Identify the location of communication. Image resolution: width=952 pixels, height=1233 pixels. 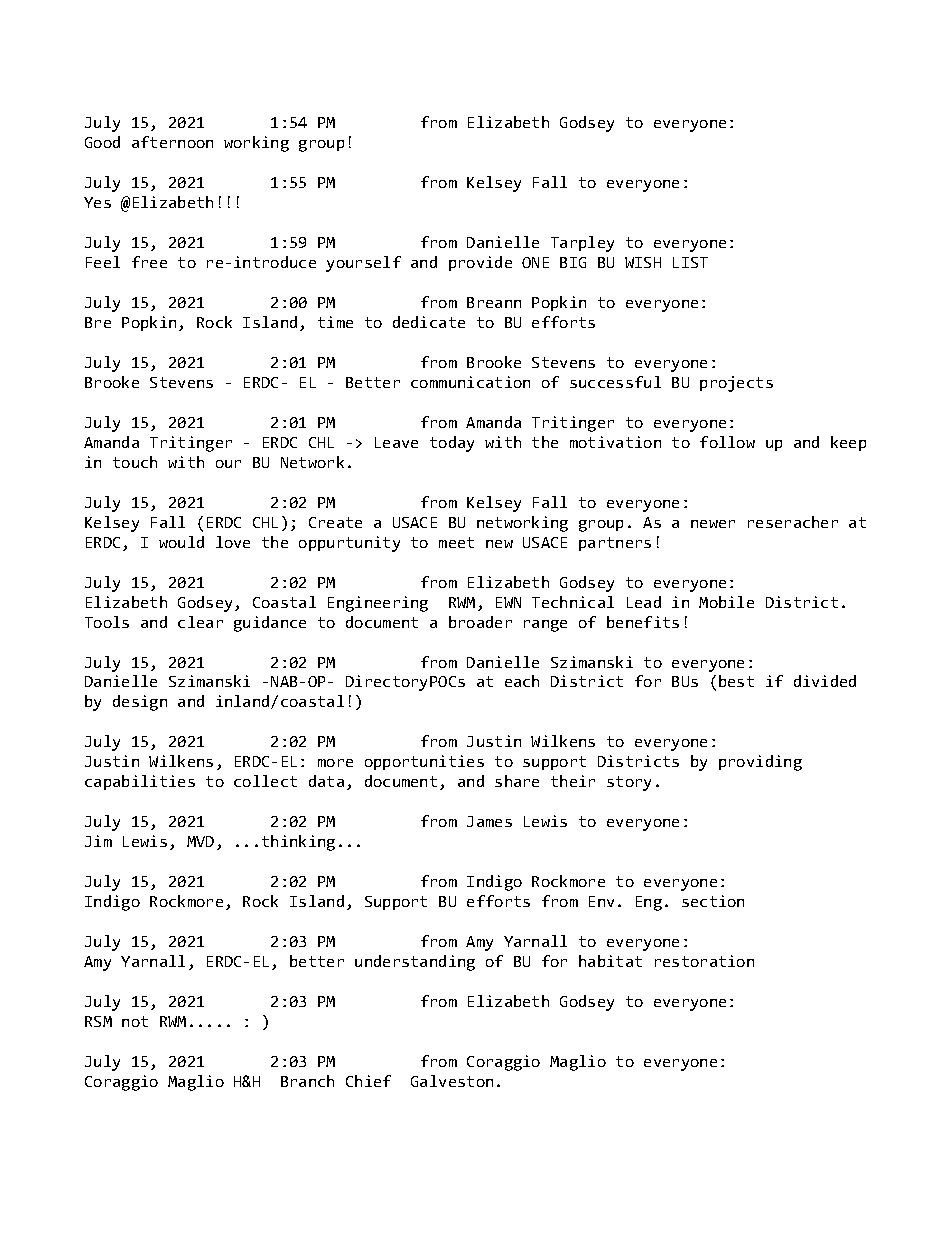
(470, 382).
